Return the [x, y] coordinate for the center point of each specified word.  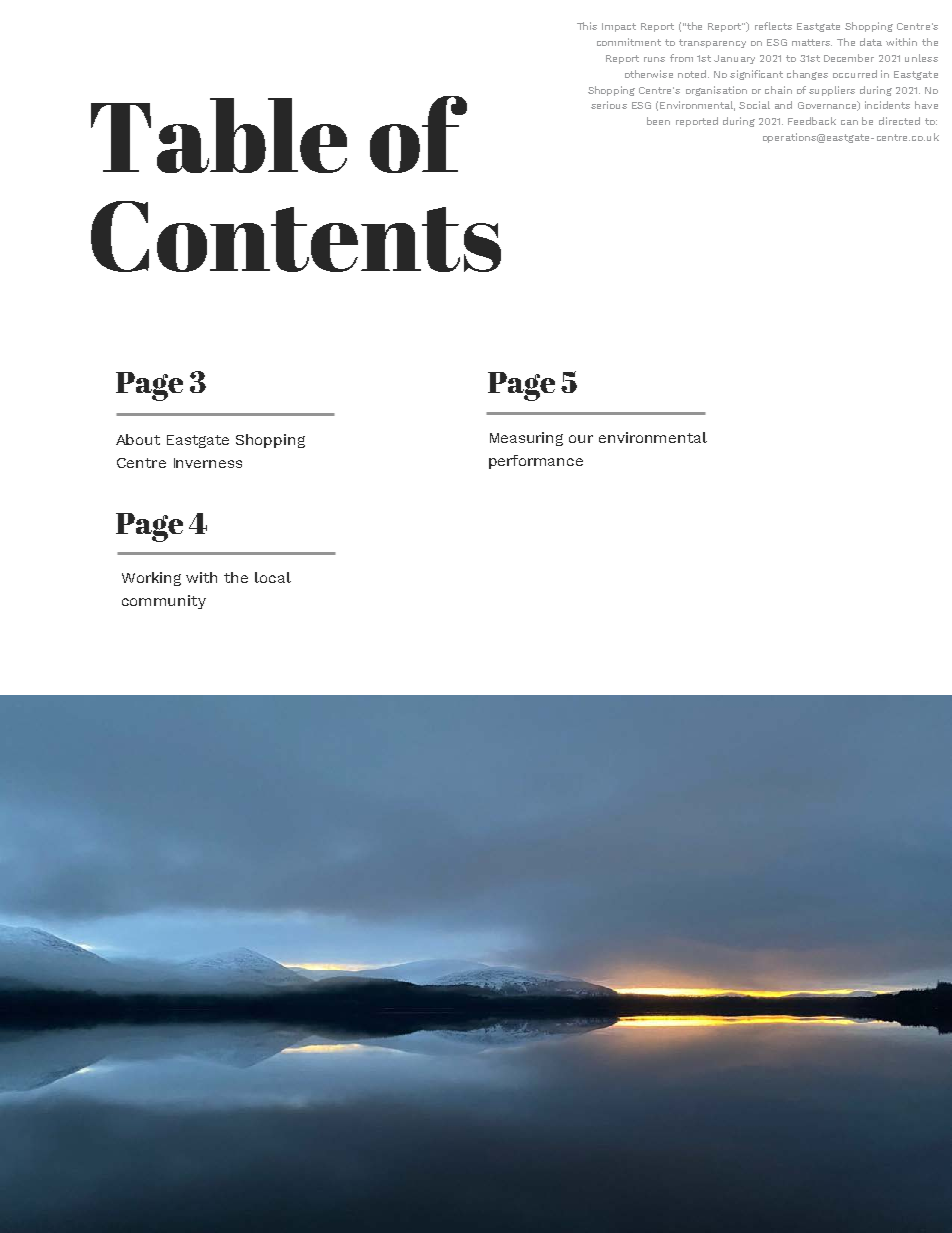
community [164, 602]
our [581, 439]
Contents [296, 236]
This [587, 26]
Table [219, 135]
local [273, 577]
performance [536, 462]
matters [812, 42]
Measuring [526, 439]
